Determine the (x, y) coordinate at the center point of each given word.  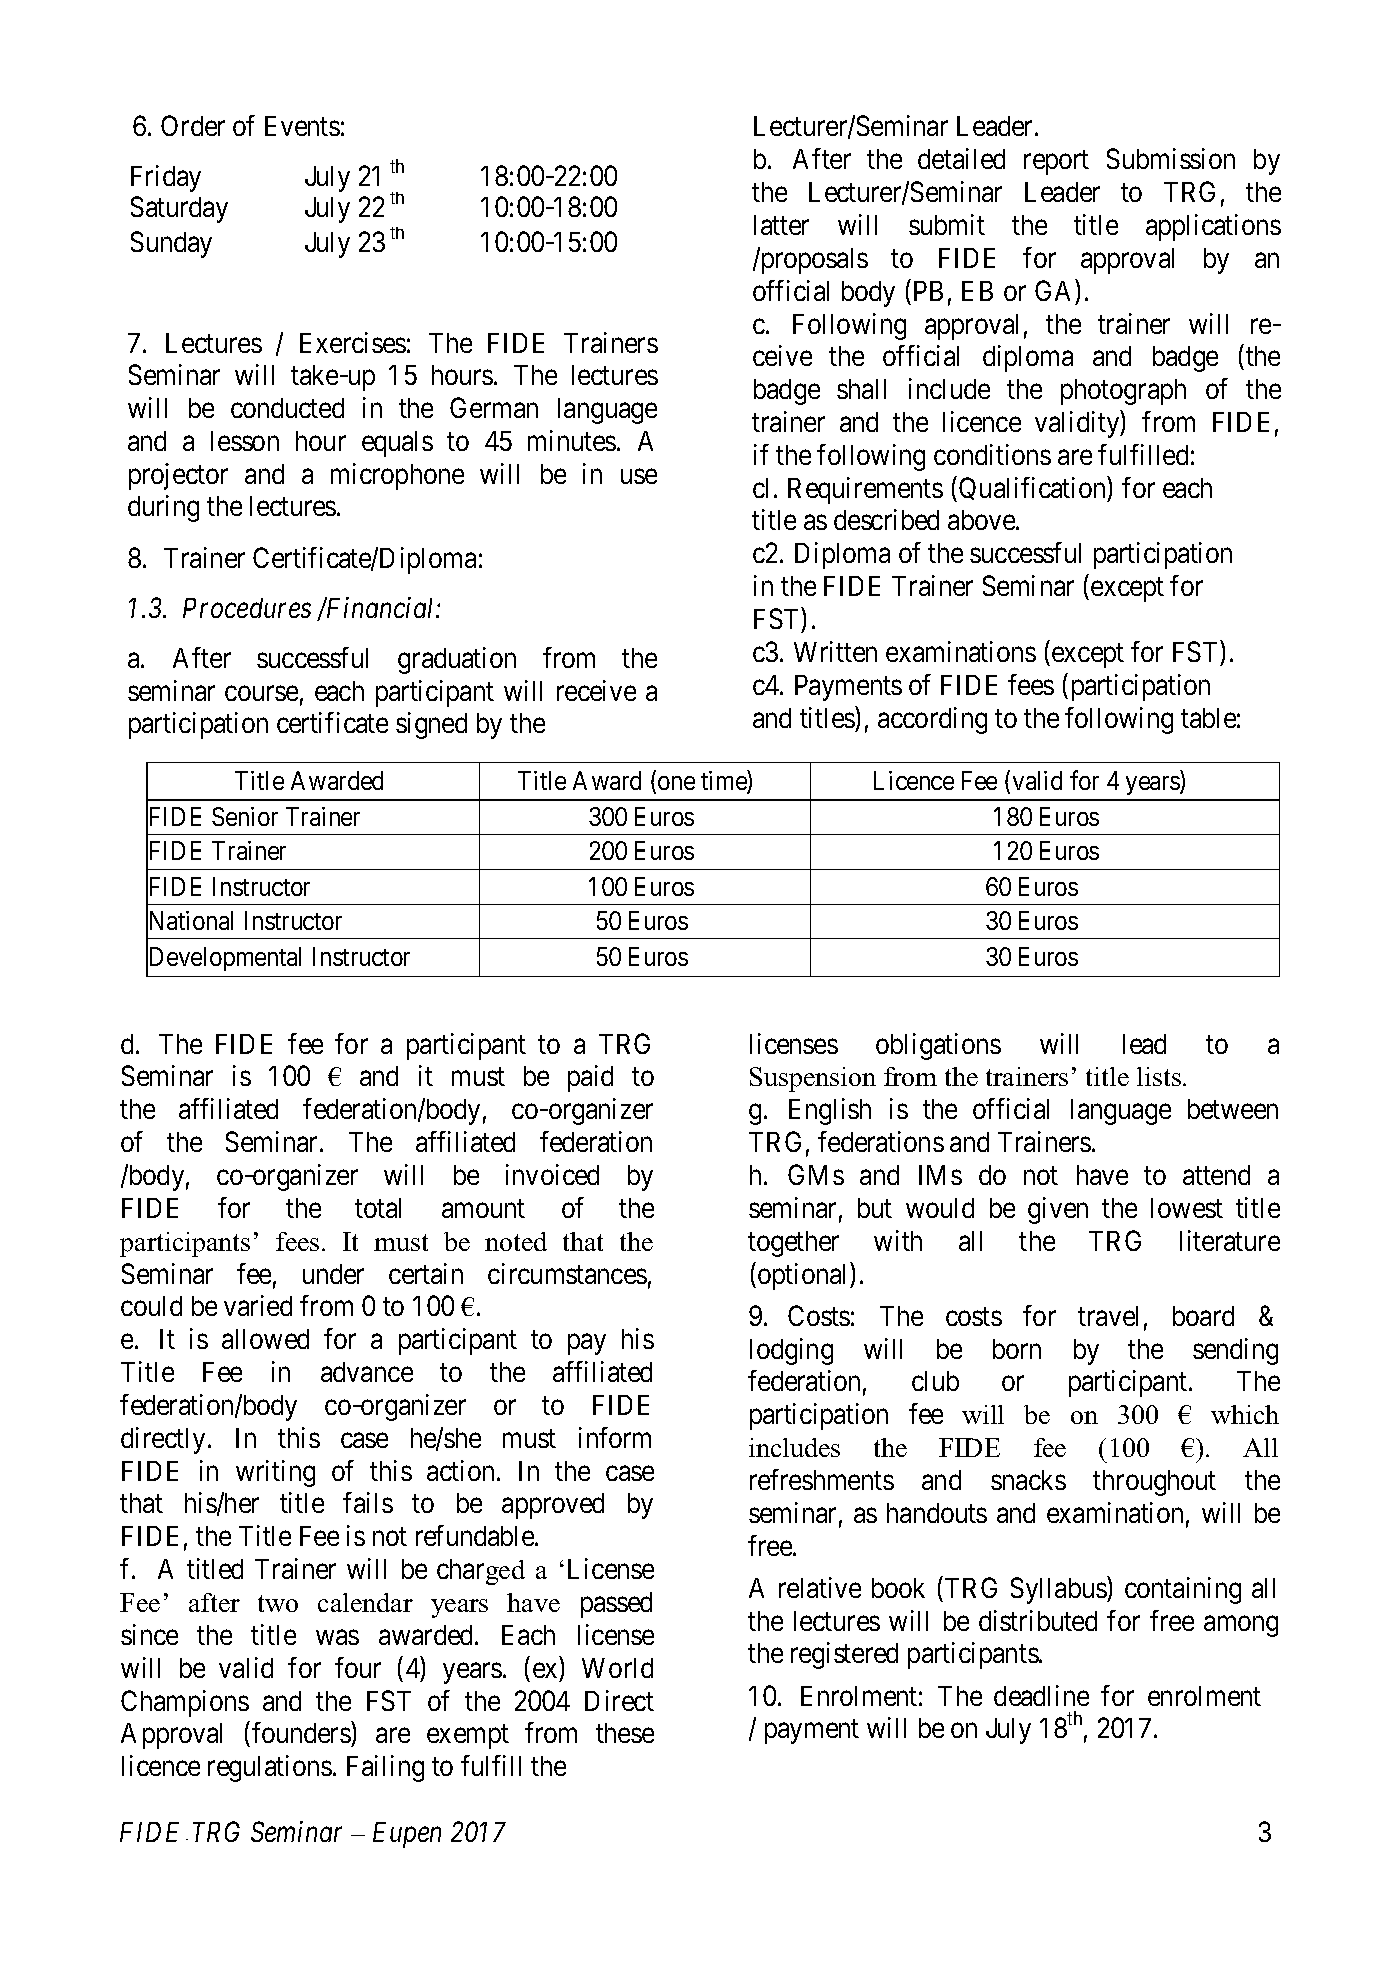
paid (590, 1078)
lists (1159, 1076)
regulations (270, 1768)
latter (781, 225)
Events (302, 126)
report (1056, 163)
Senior (245, 816)
